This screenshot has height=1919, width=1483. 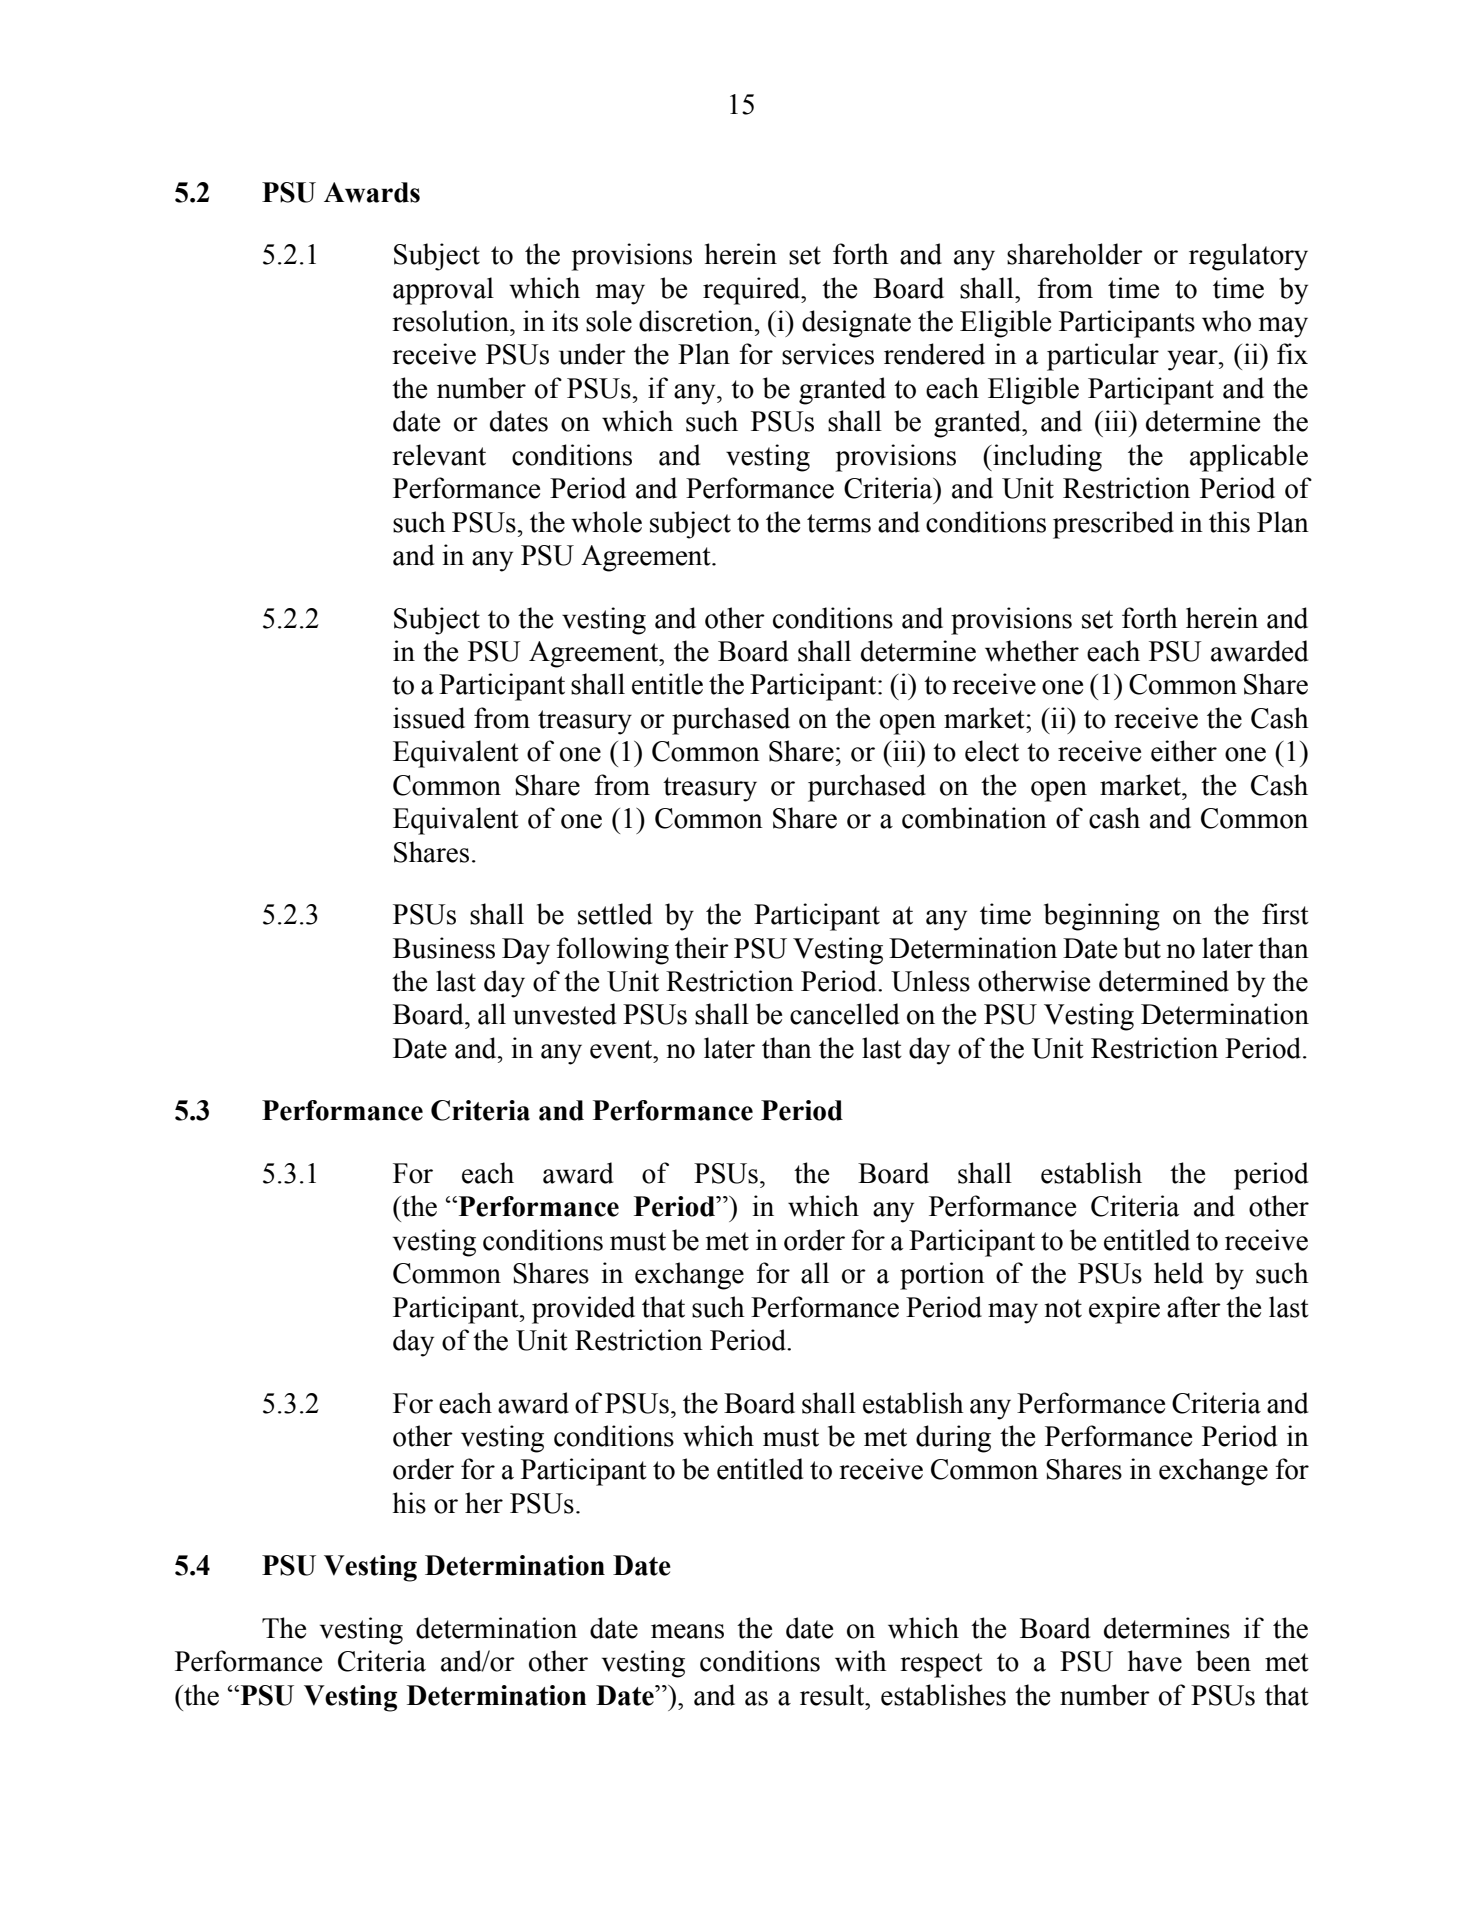 What do you see at coordinates (565, 321) in the screenshot?
I see `its` at bounding box center [565, 321].
